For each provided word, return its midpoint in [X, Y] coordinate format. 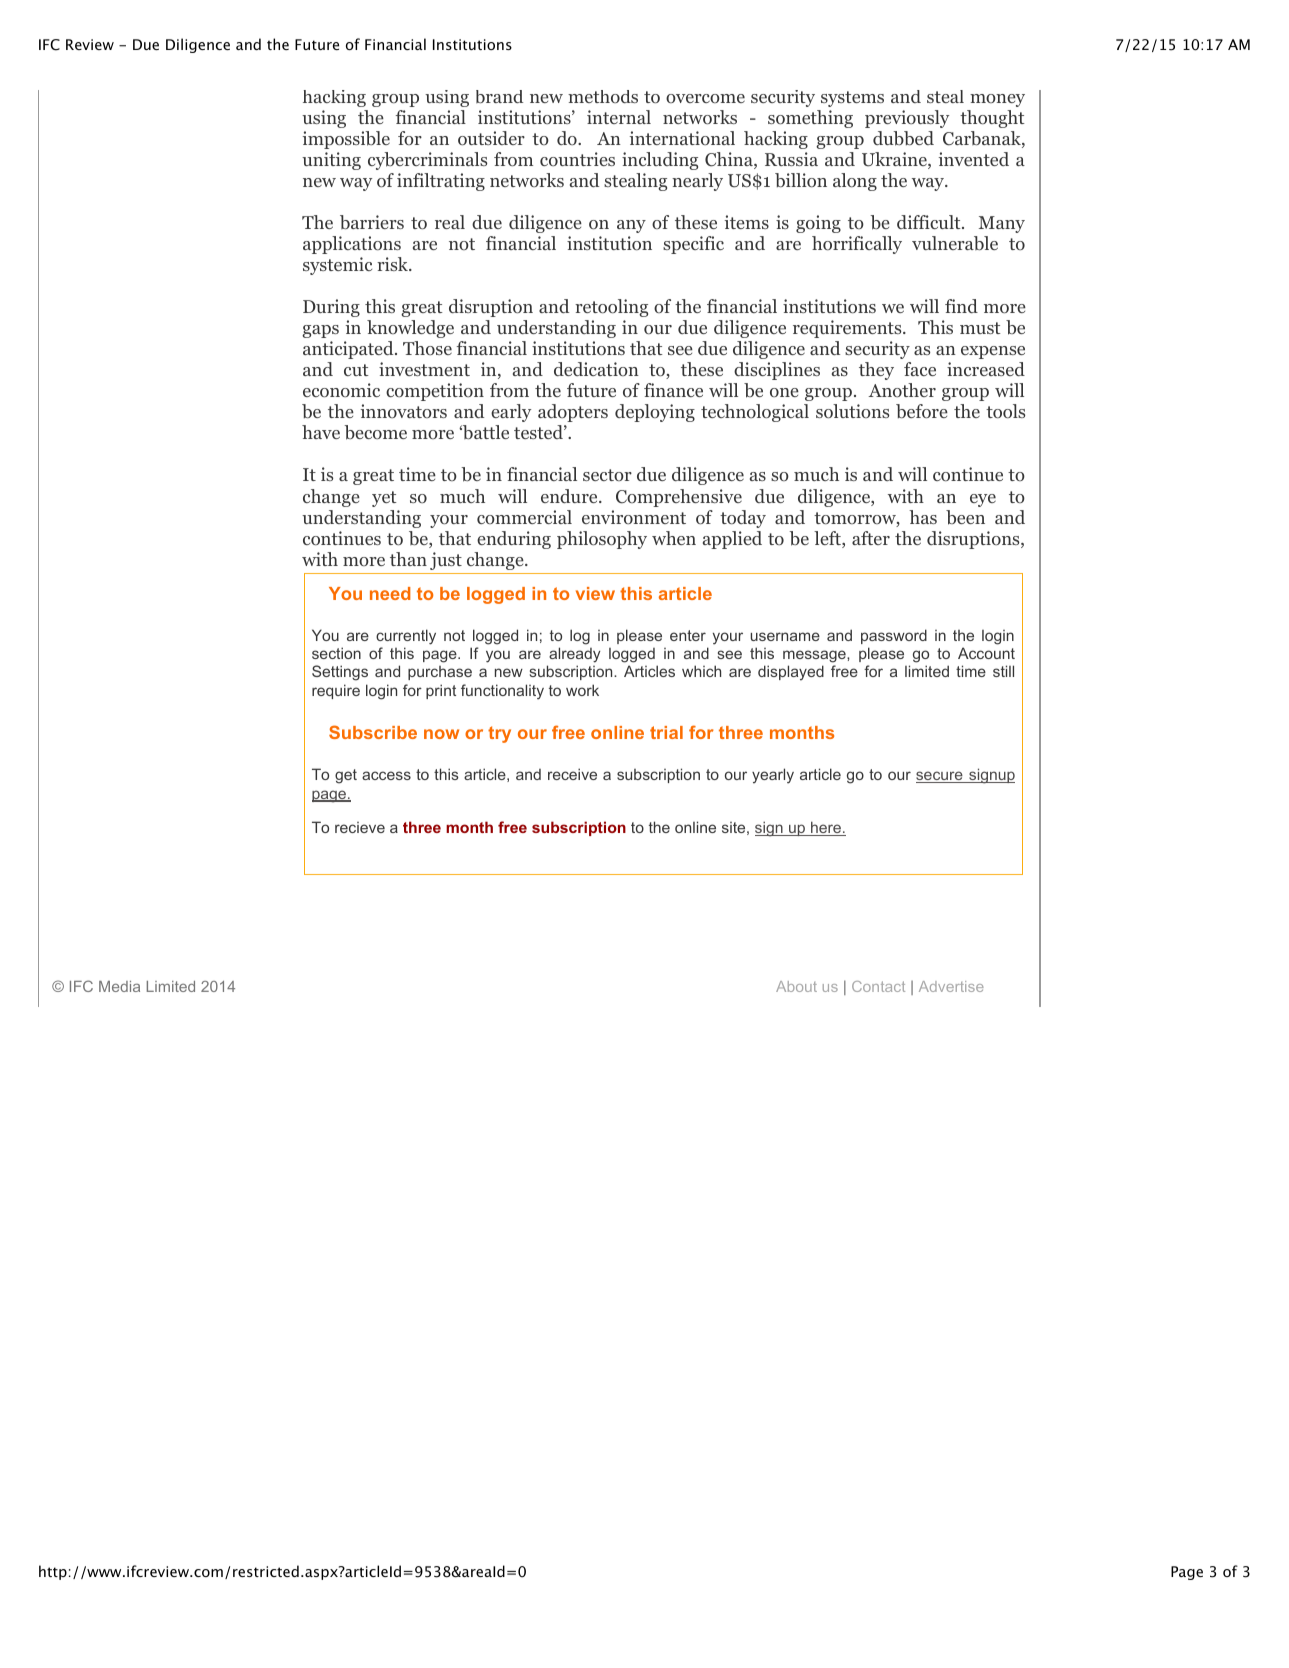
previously [907, 119]
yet [384, 499]
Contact [878, 986]
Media [119, 986]
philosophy [602, 540]
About [796, 986]
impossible [346, 140]
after [871, 538]
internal [619, 117]
